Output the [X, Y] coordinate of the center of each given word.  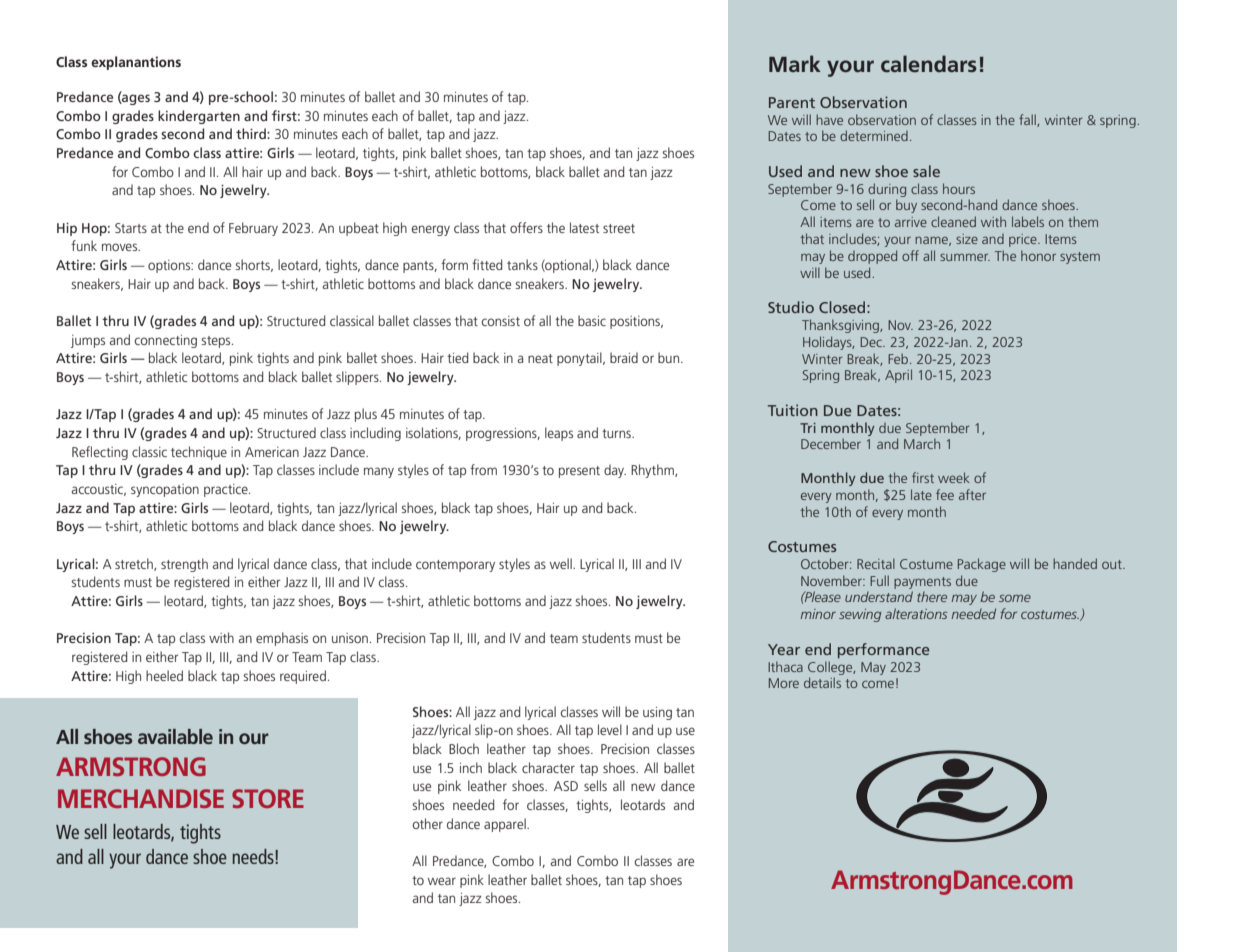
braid [624, 357]
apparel [506, 825]
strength [184, 565]
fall [1028, 120]
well [562, 563]
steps [217, 342]
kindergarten [199, 117]
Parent [792, 102]
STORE [268, 798]
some [1015, 598]
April [898, 376]
